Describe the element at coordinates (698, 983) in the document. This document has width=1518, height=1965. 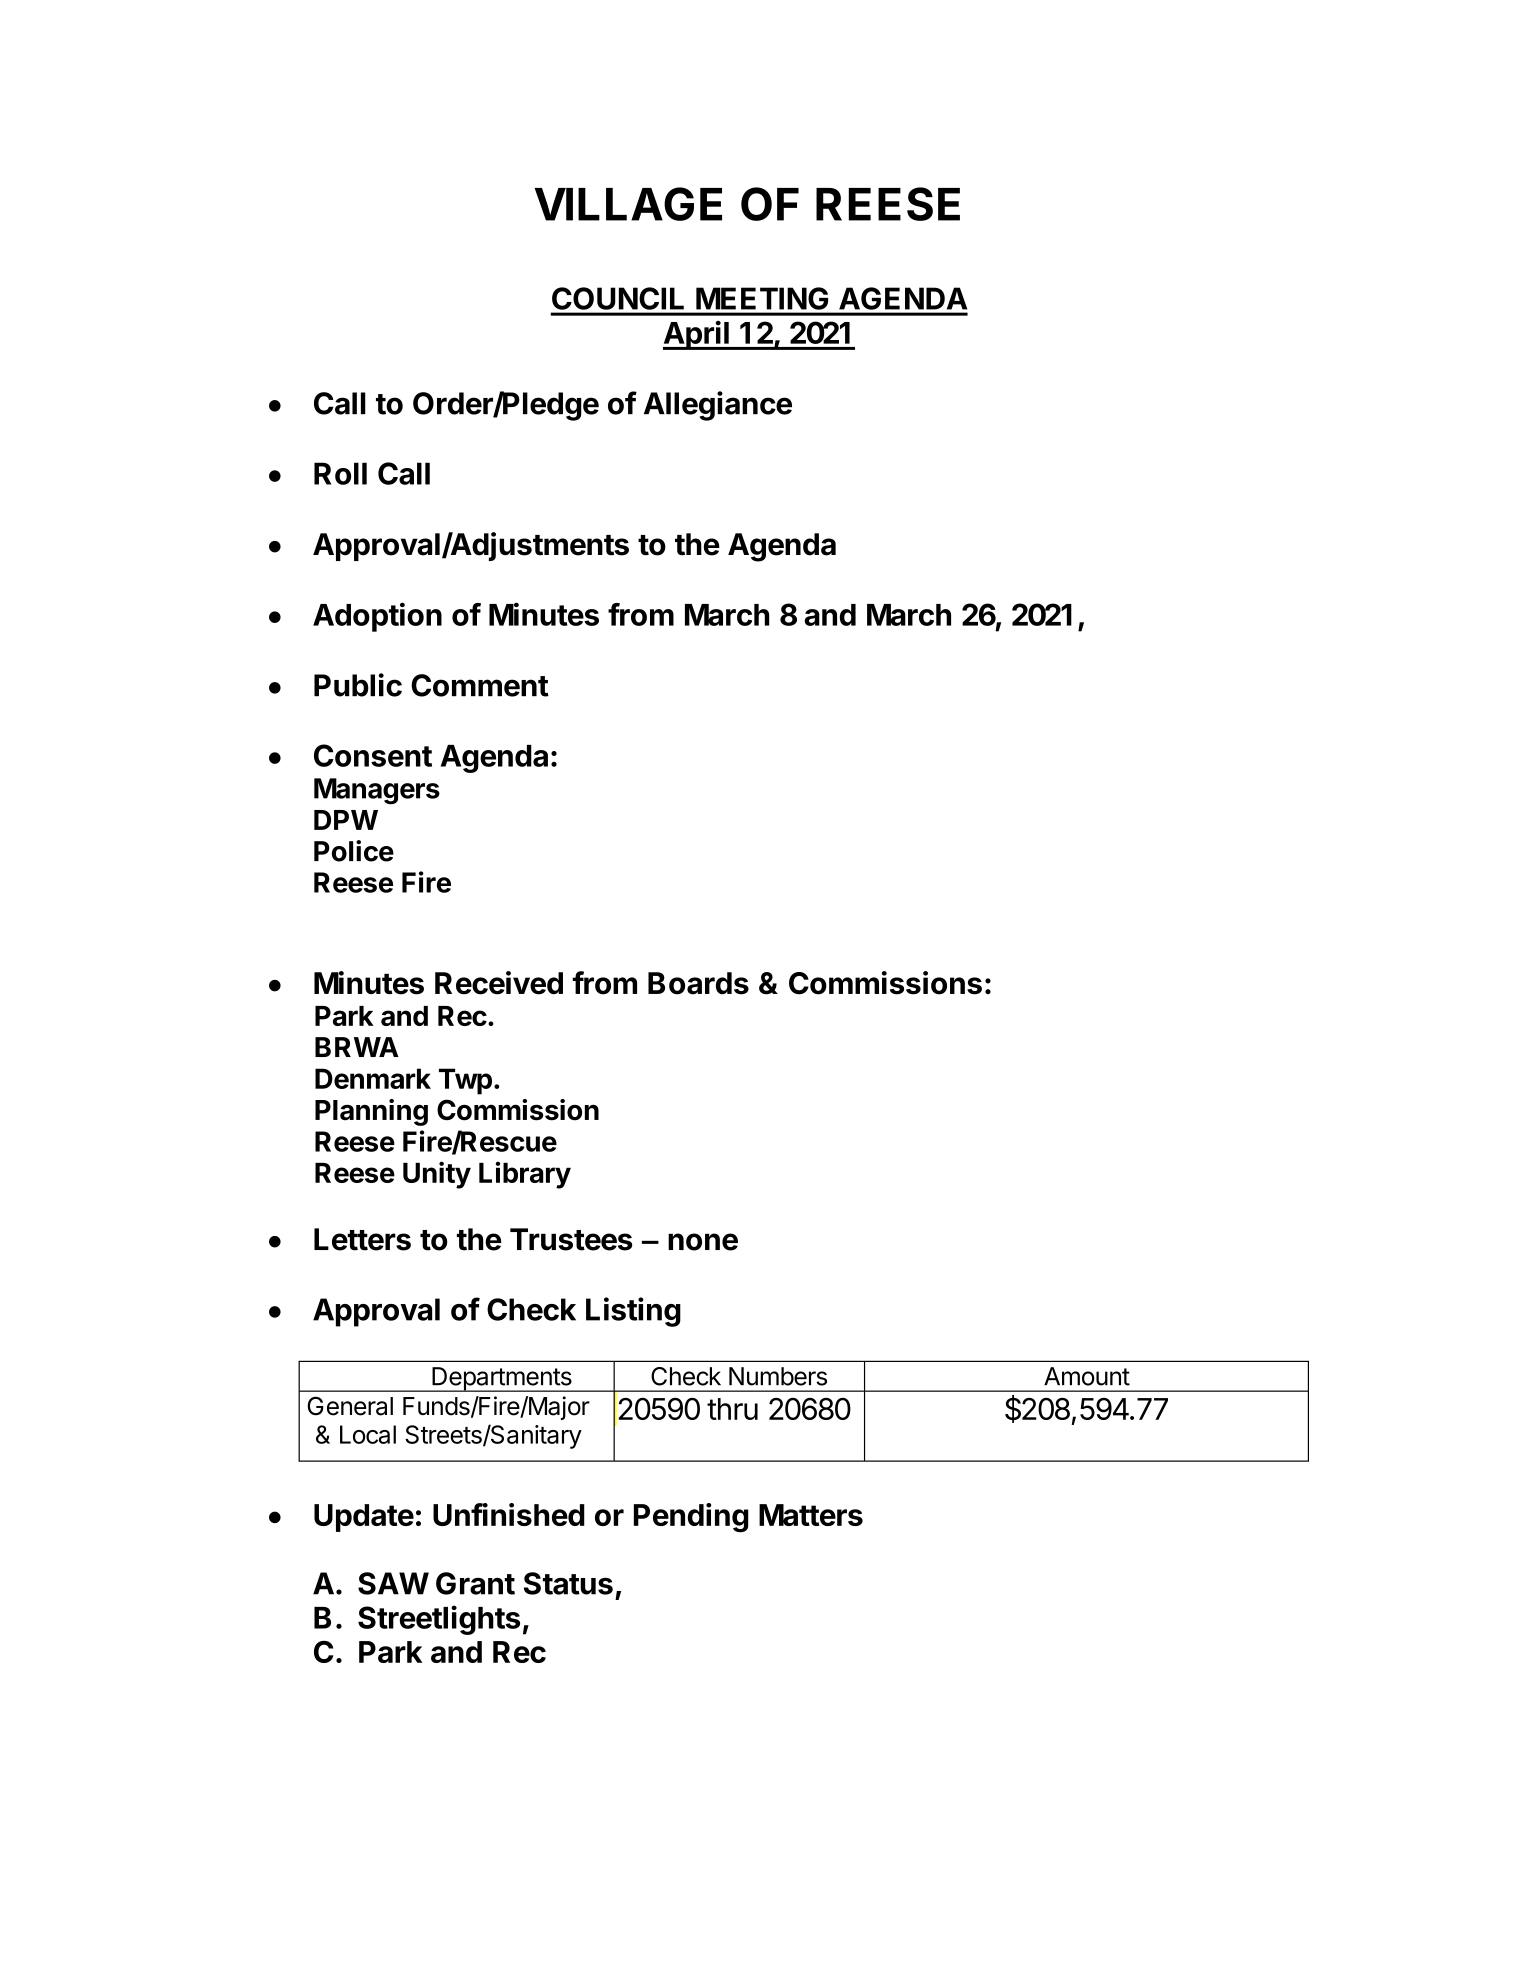
I see `Boards` at that location.
